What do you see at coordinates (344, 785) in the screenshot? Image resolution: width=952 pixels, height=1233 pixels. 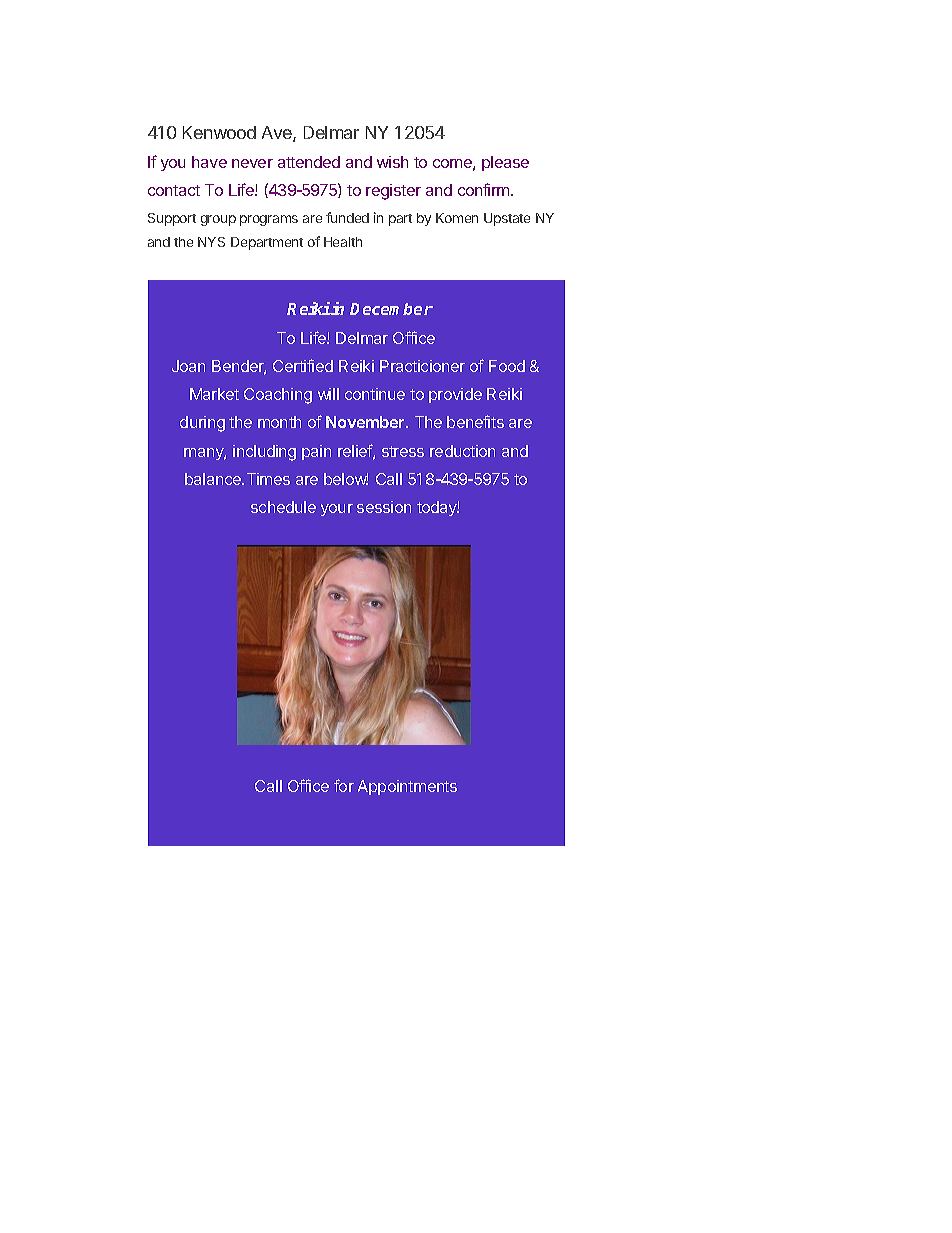 I see `for` at bounding box center [344, 785].
